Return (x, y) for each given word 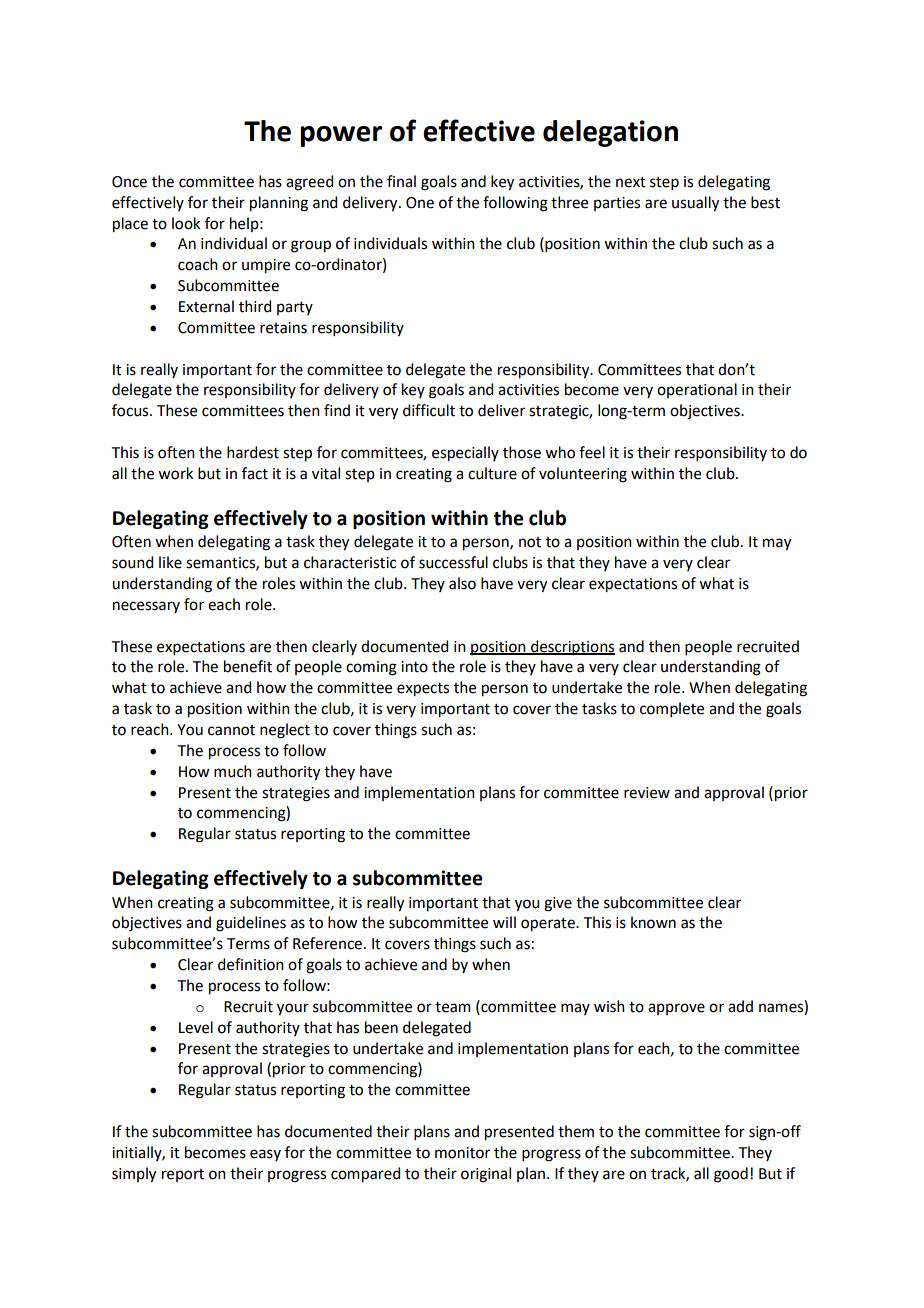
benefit (248, 666)
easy (265, 1155)
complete (672, 709)
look (186, 223)
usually (695, 204)
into (414, 667)
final (401, 181)
